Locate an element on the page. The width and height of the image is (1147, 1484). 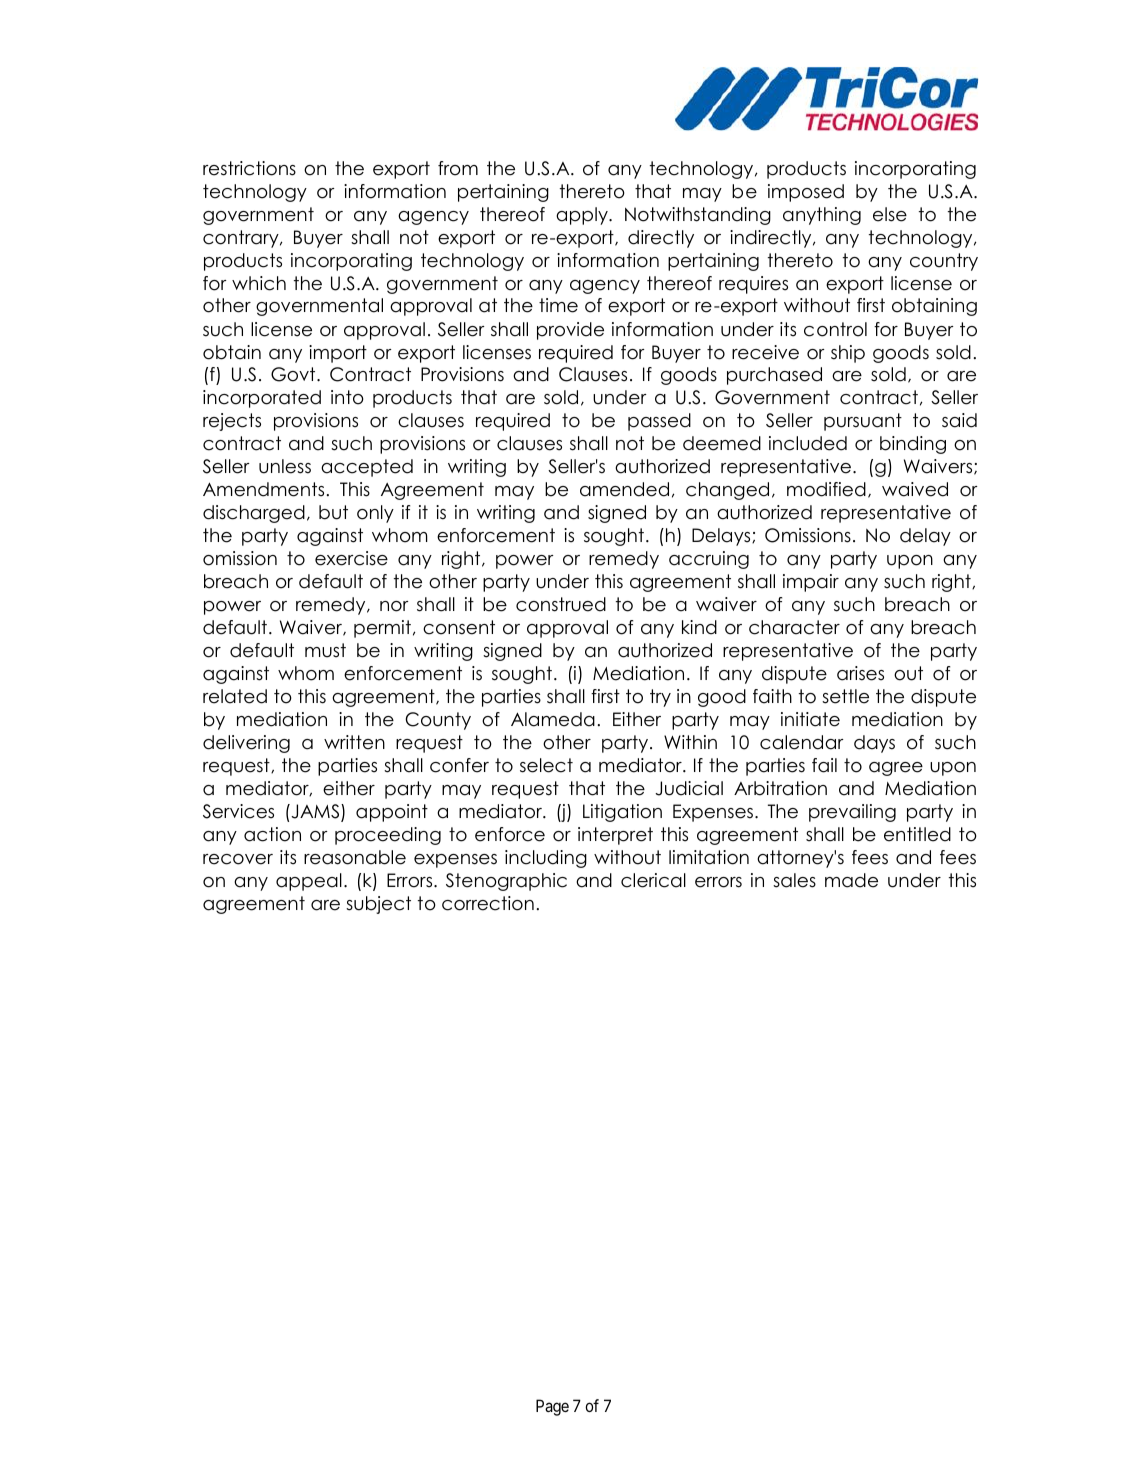
exercise is located at coordinates (351, 558).
